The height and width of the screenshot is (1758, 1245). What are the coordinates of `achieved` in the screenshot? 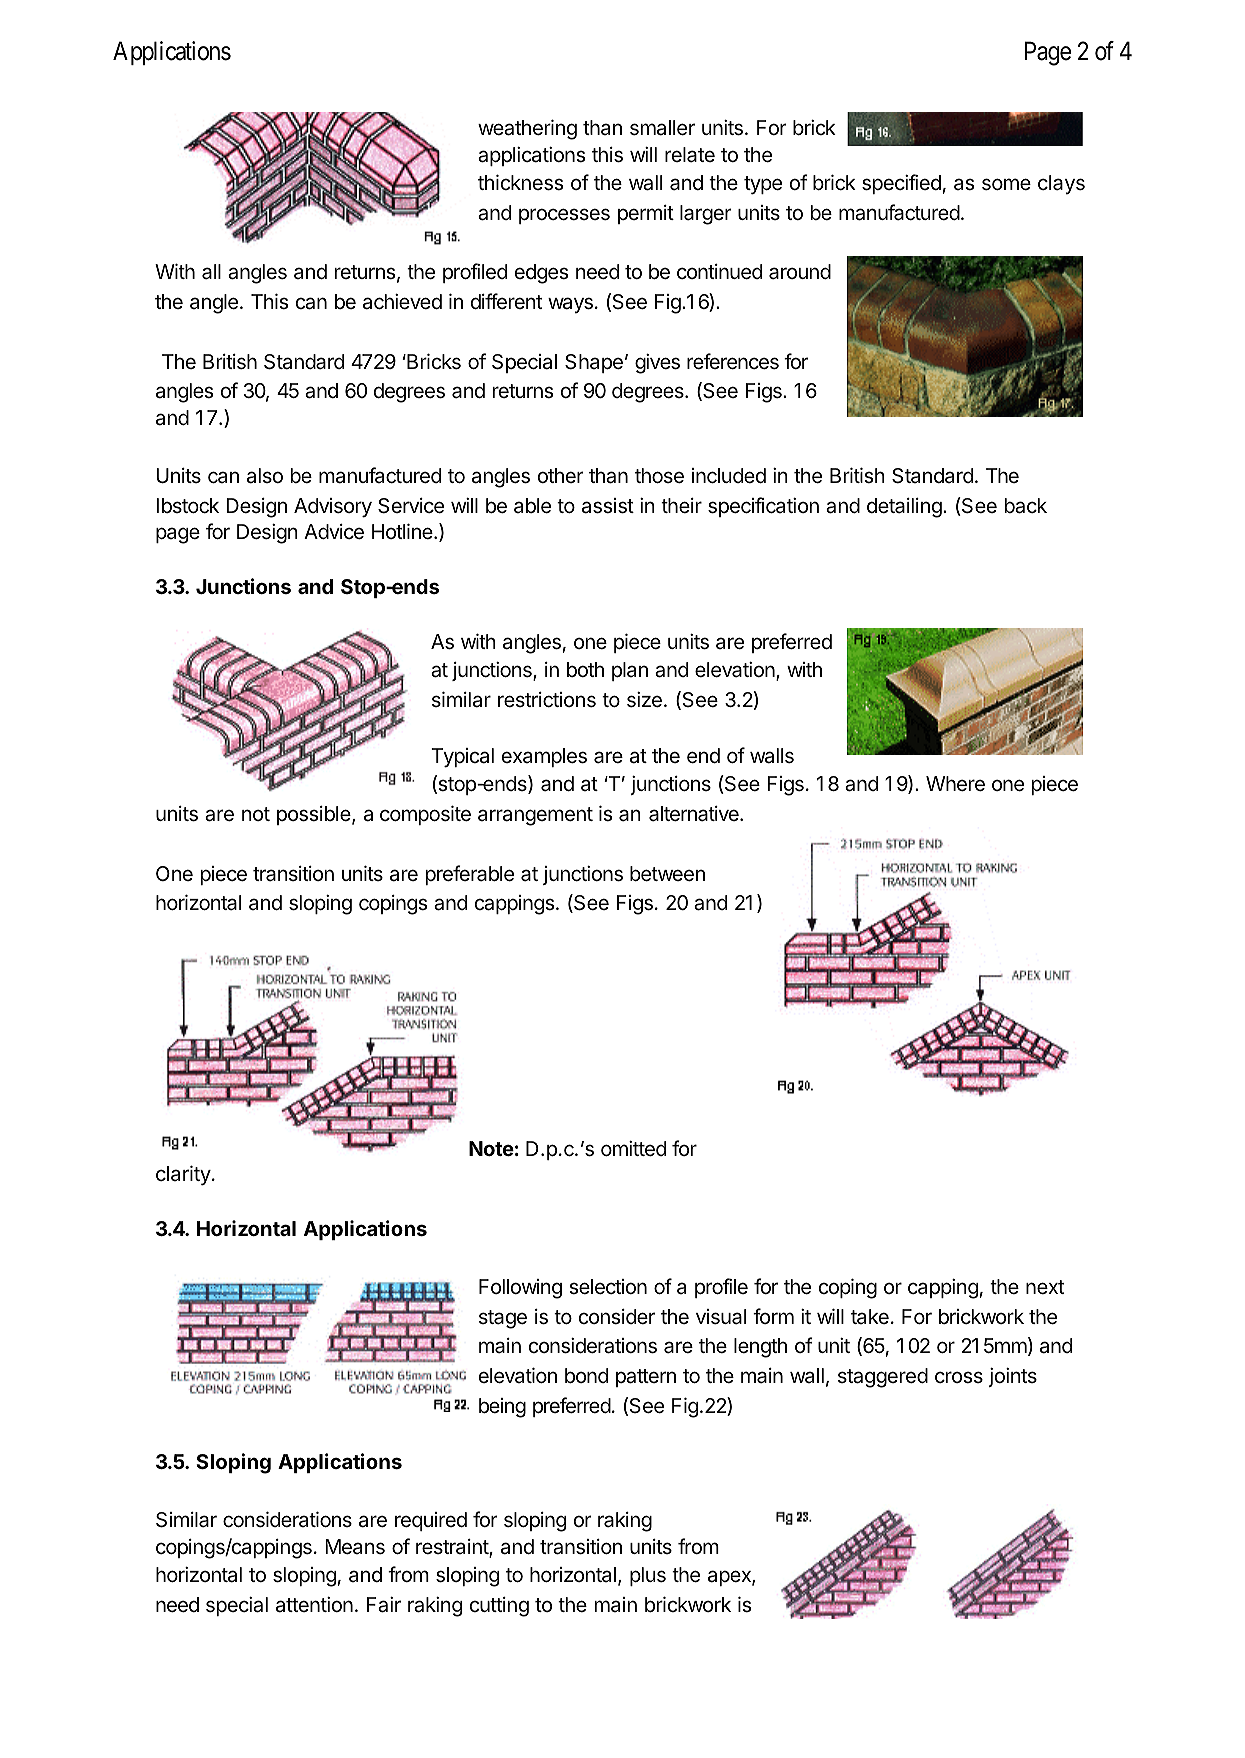 It's located at (402, 302).
